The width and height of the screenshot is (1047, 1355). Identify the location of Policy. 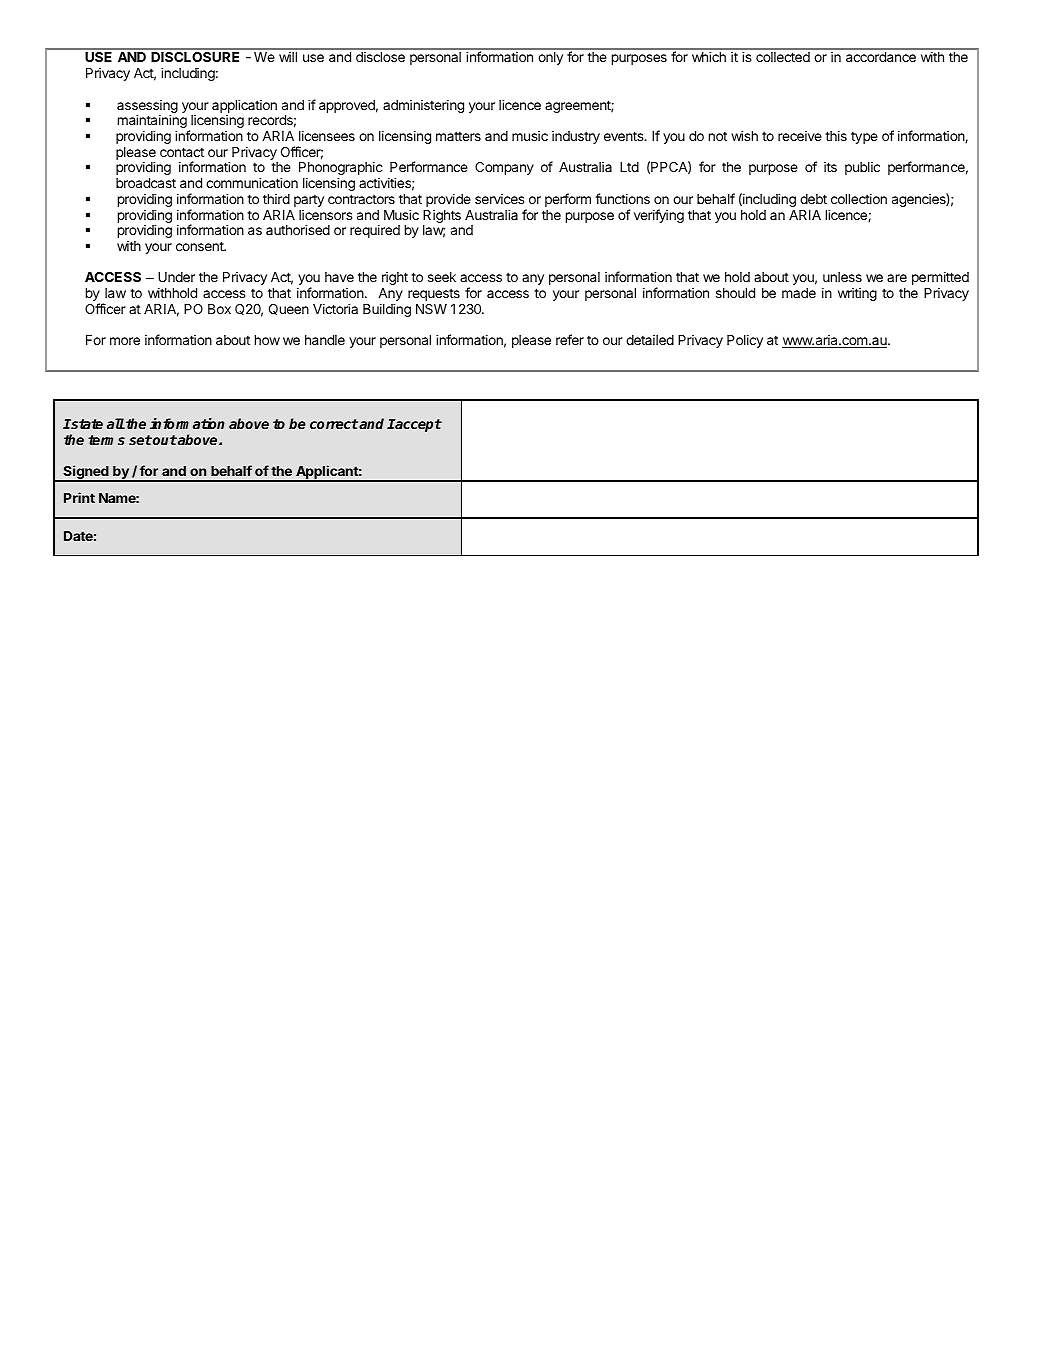
(745, 341).
